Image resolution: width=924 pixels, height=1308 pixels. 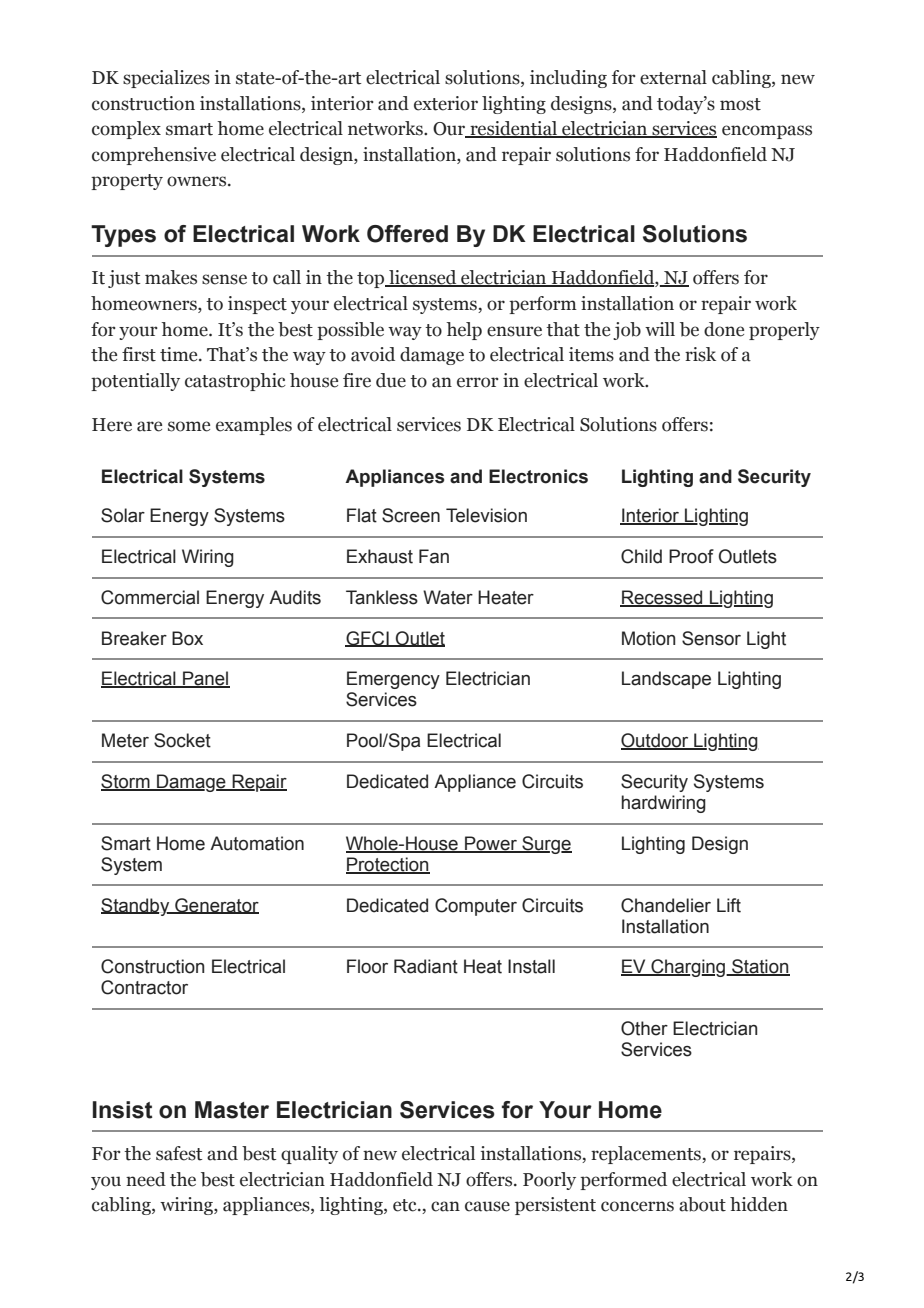 I want to click on Automation, so click(x=257, y=843).
